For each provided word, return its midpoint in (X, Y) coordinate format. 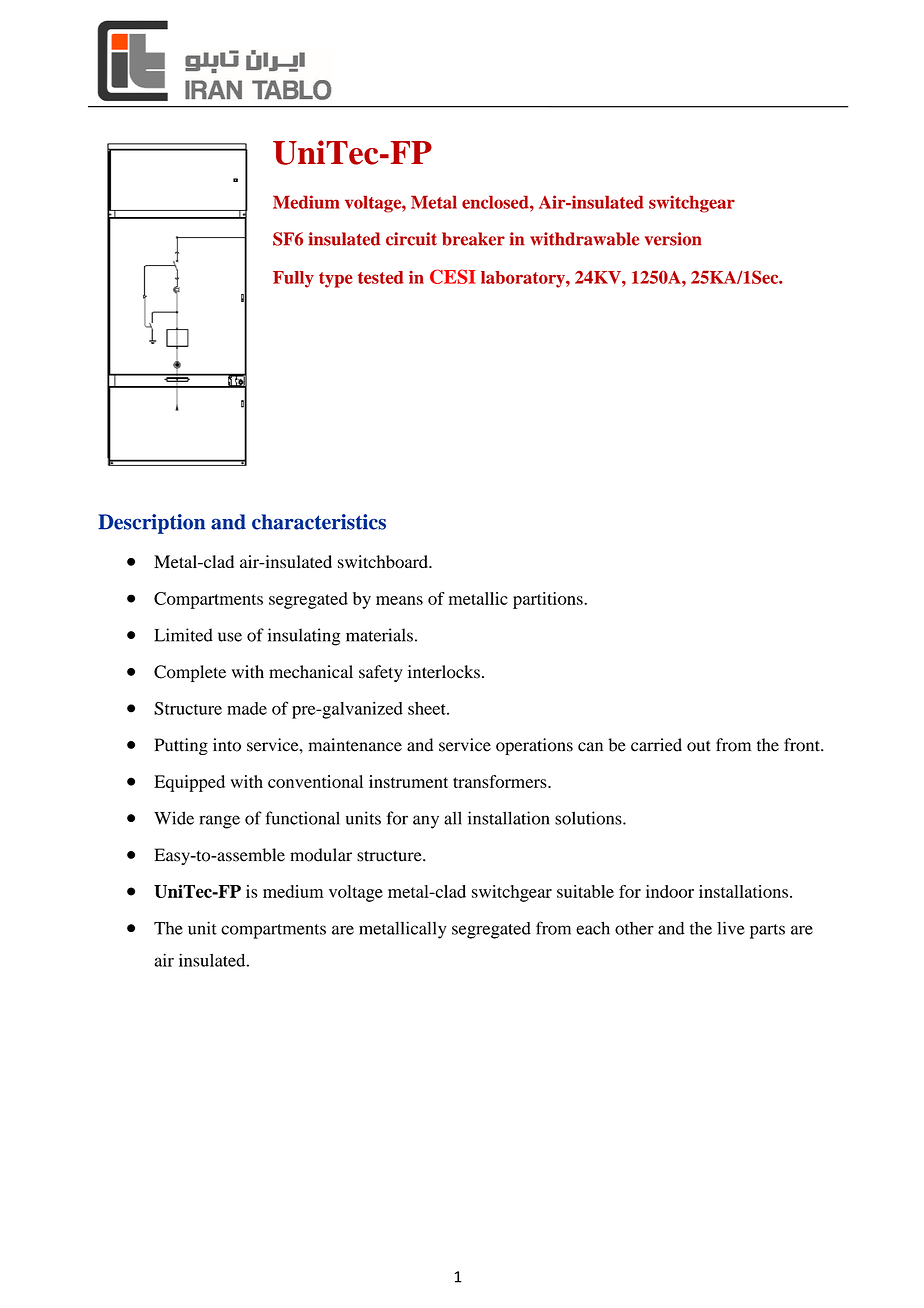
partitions (549, 600)
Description (152, 524)
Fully (293, 279)
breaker (473, 239)
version (673, 239)
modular (321, 855)
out (699, 746)
